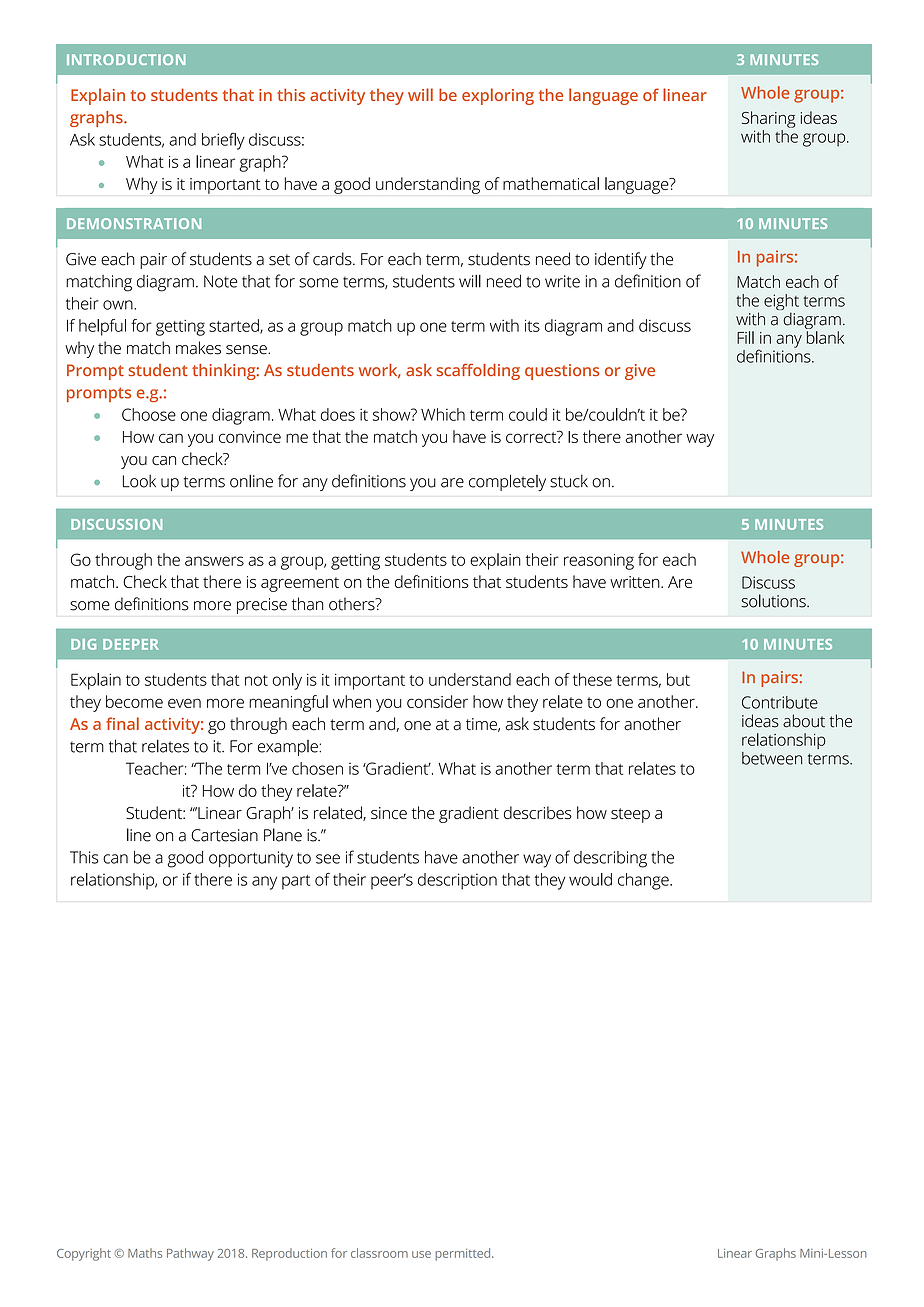 This screenshot has width=924, height=1307. I want to click on Fill, so click(745, 337).
